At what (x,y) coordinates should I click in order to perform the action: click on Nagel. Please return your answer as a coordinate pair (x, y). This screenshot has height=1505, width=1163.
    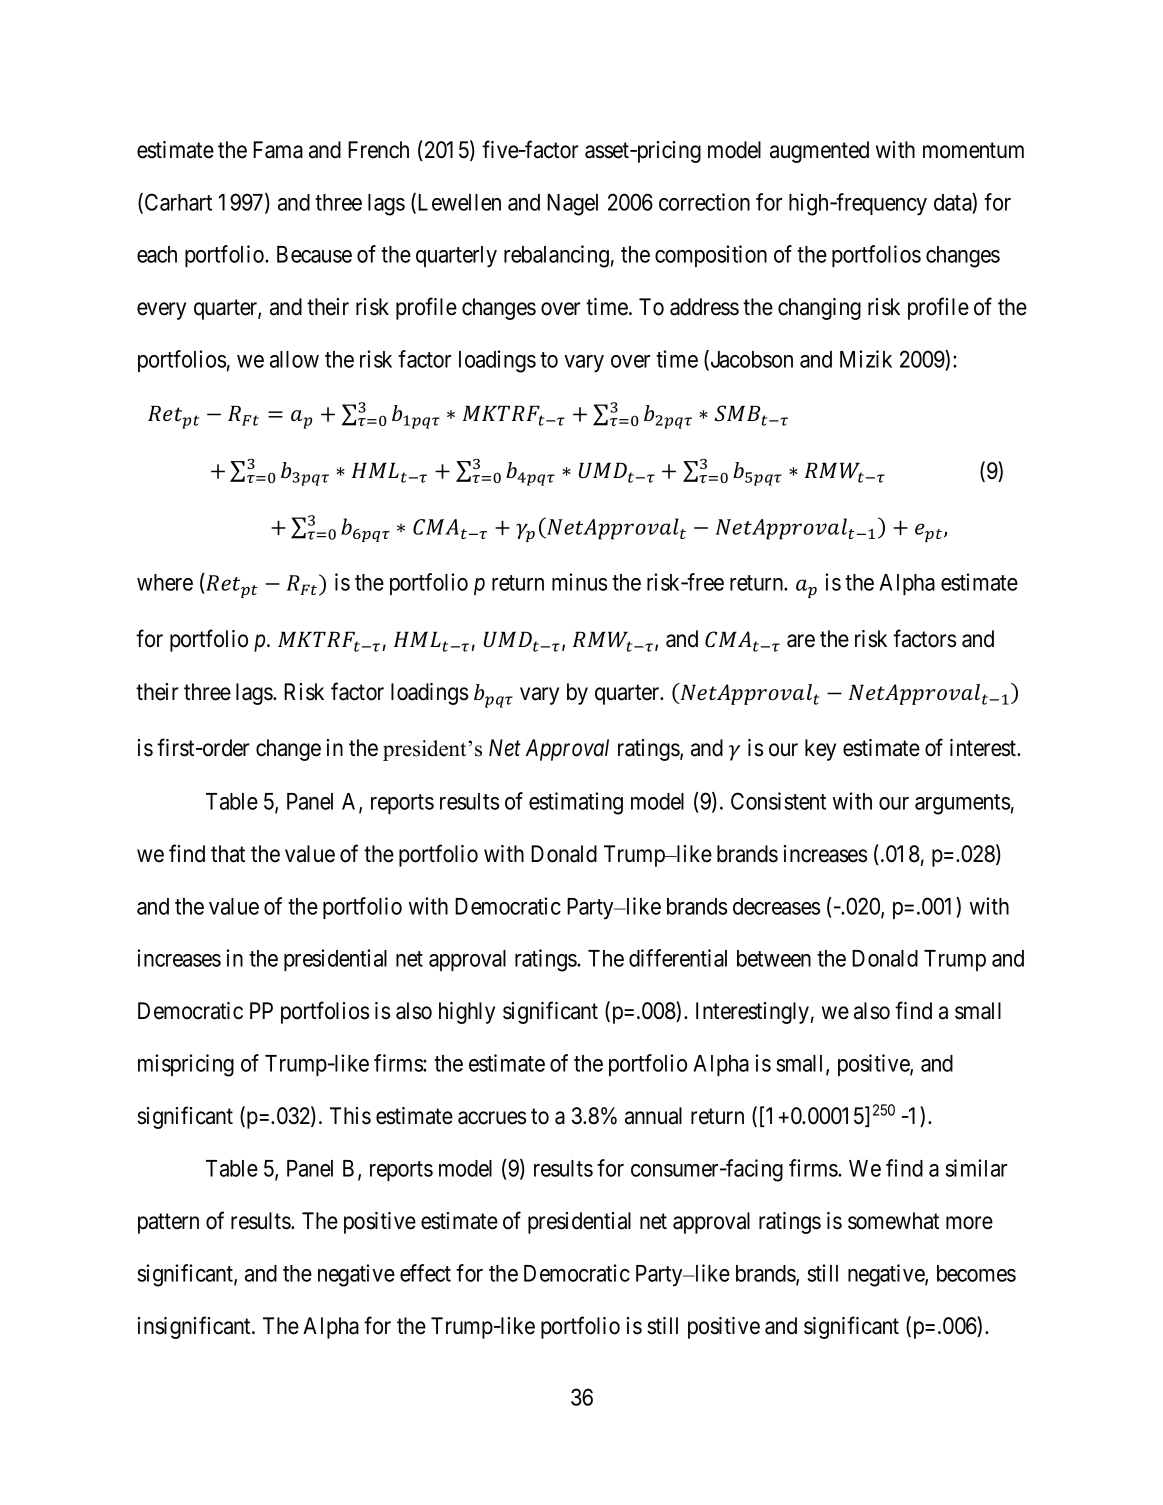
    Looking at the image, I should click on (572, 205).
